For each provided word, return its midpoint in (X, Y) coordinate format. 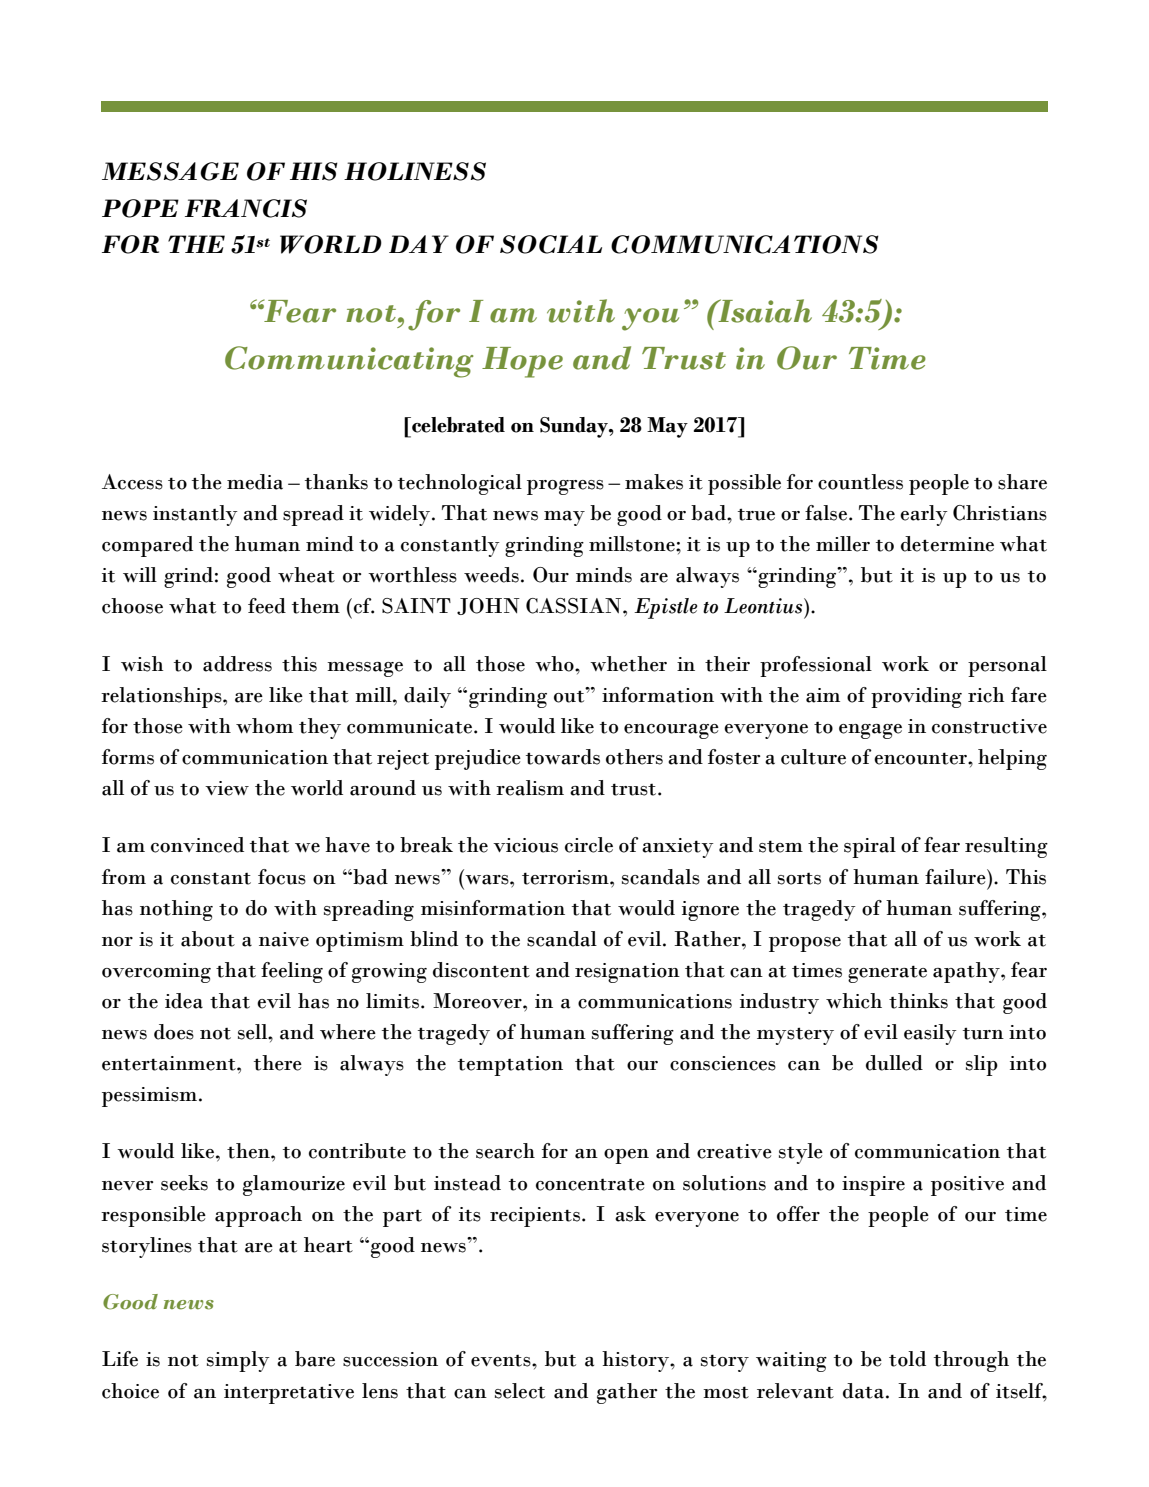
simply (238, 1361)
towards (563, 757)
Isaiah (764, 311)
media (255, 482)
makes (654, 482)
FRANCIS (246, 208)
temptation (510, 1066)
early (924, 515)
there (278, 1063)
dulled (894, 1063)
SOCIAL (551, 244)
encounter (921, 758)
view (227, 788)
